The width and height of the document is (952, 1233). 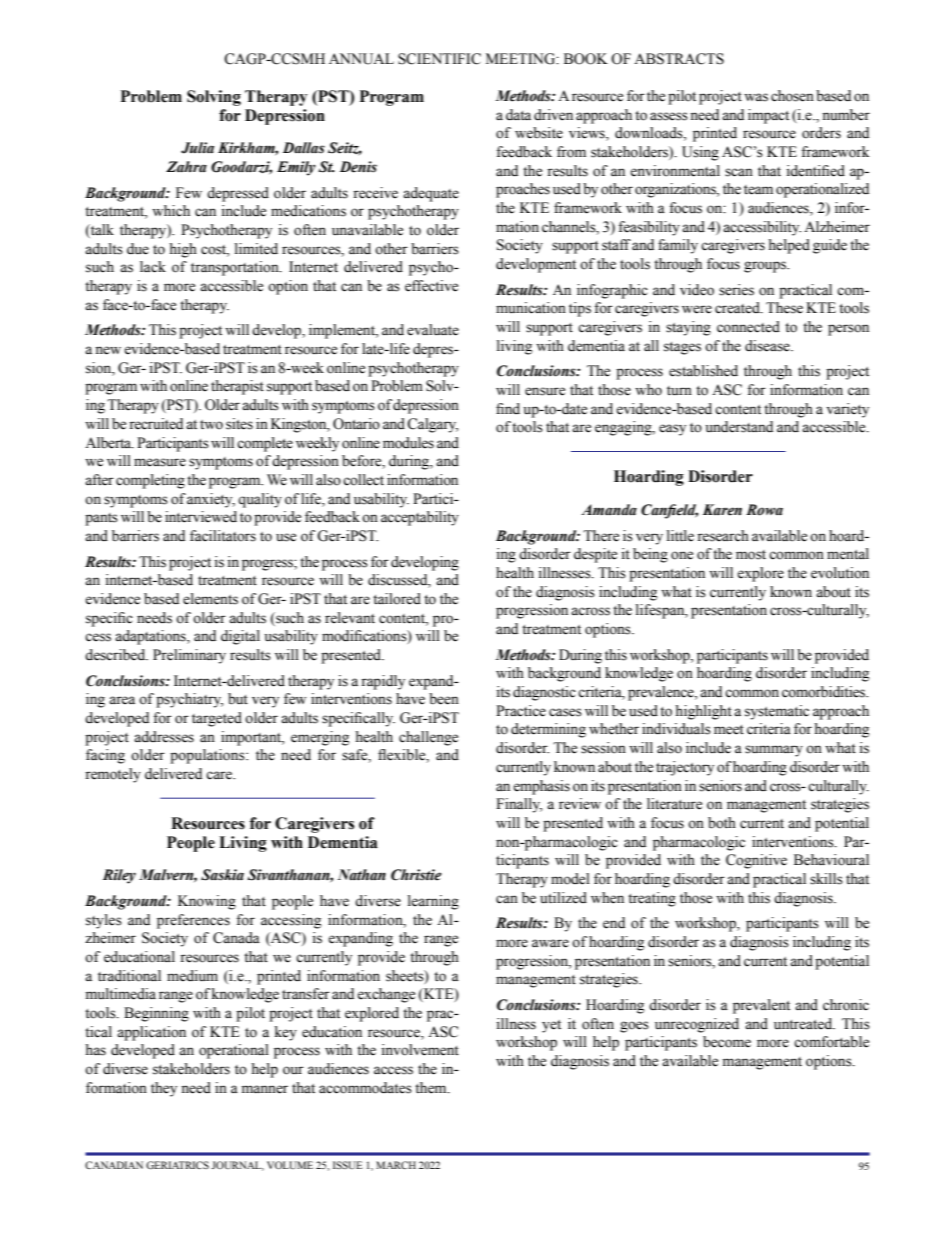 What do you see at coordinates (237, 387) in the document?
I see `therapist` at bounding box center [237, 387].
